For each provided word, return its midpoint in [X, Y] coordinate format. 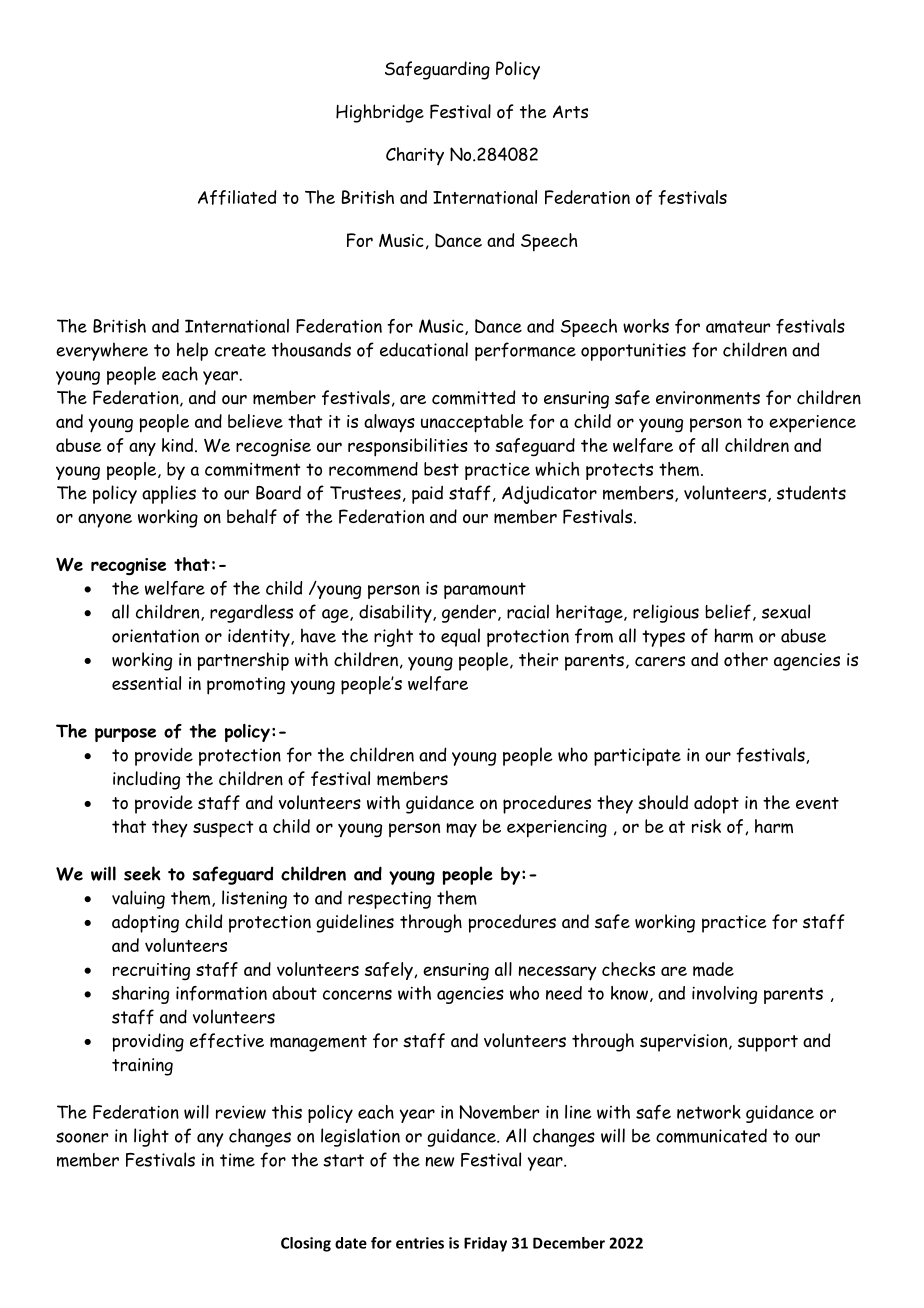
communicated [711, 1136]
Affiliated [237, 197]
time [237, 1160]
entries [420, 1243]
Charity [415, 156]
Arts [570, 112]
